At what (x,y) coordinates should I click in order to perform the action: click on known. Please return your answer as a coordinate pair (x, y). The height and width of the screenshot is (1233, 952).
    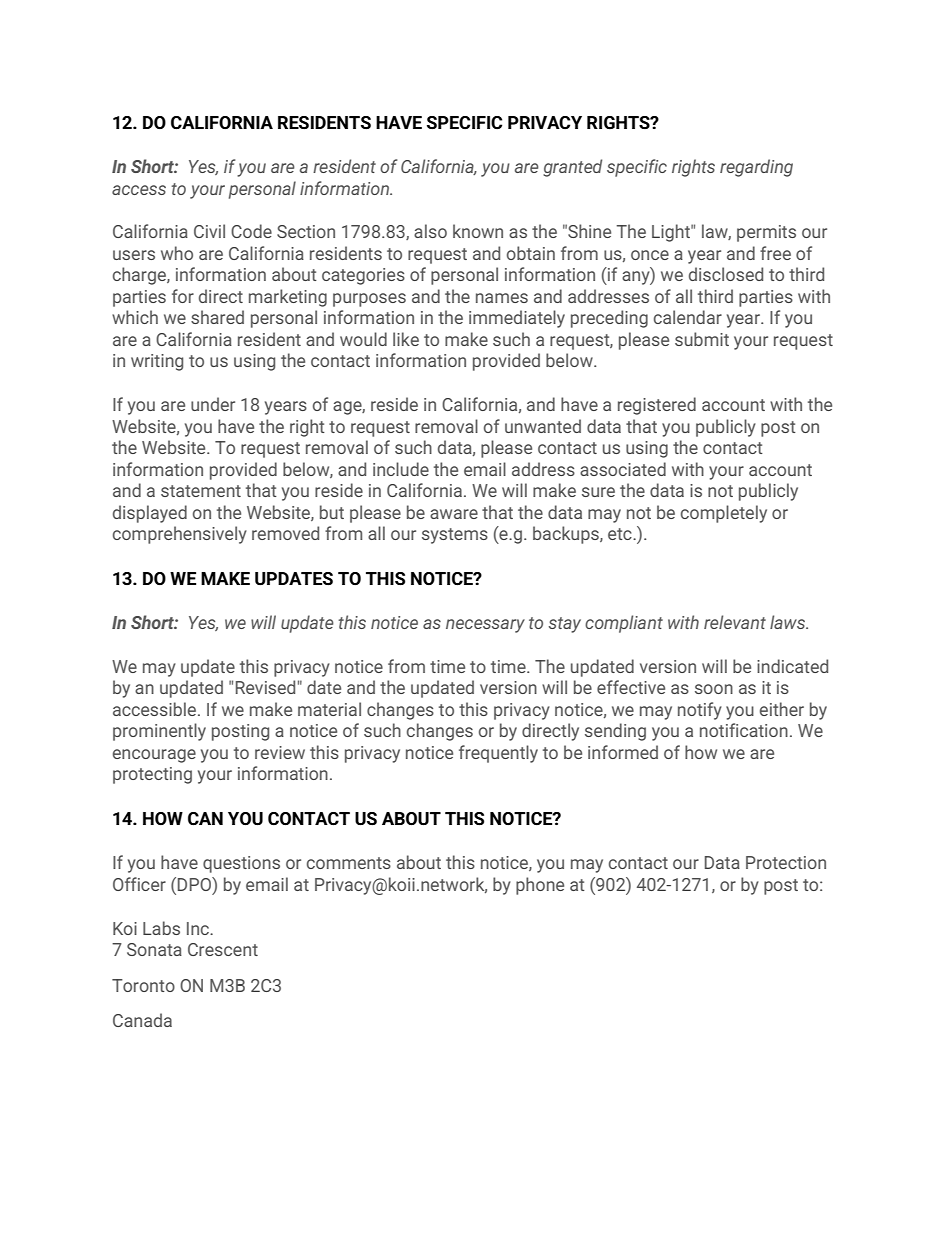
    Looking at the image, I should click on (478, 231).
